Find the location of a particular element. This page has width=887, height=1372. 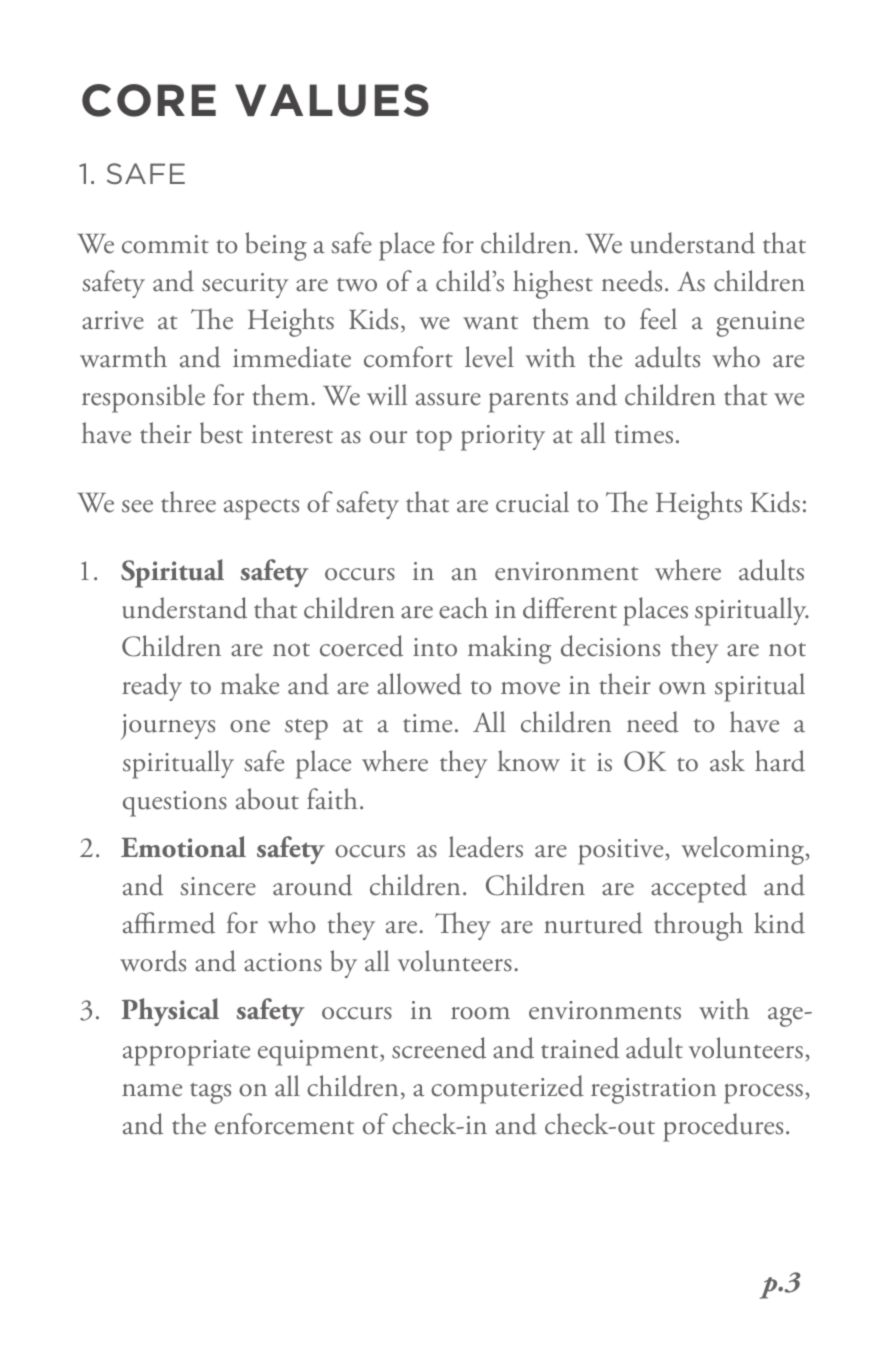

VALUES is located at coordinates (332, 100).
